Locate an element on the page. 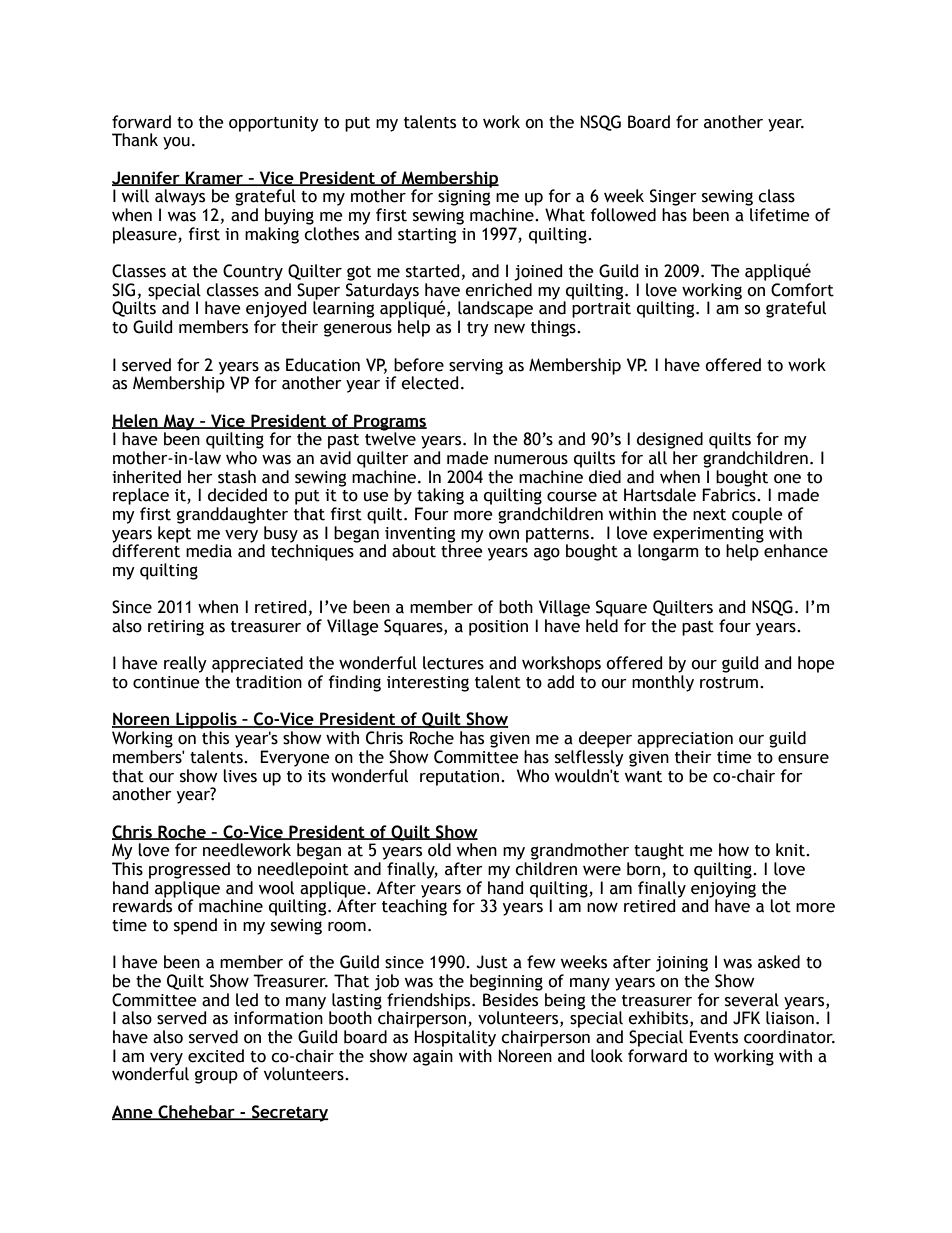  Singer is located at coordinates (673, 197).
